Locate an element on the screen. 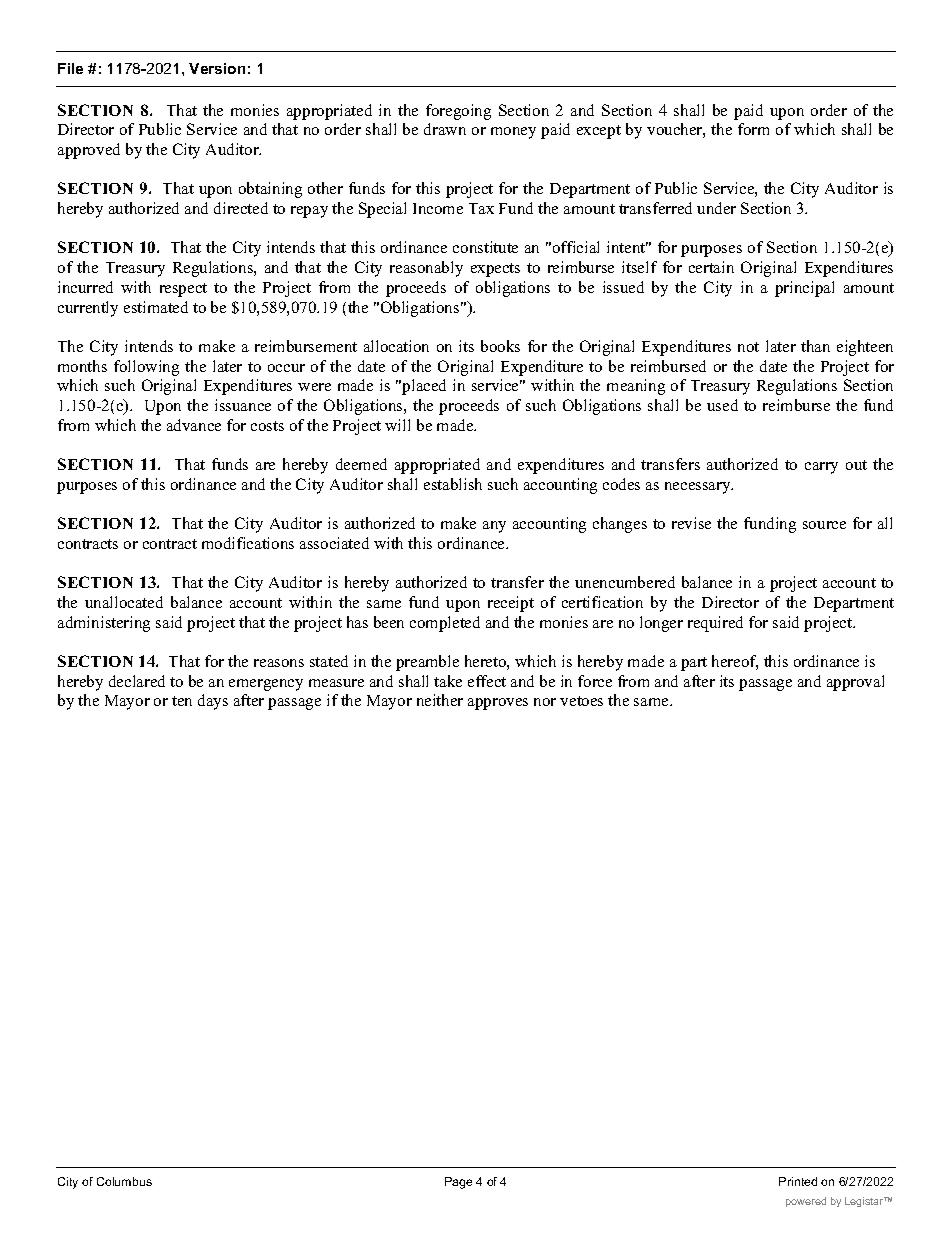 This screenshot has height=1233, width=952. completed is located at coordinates (445, 624).
